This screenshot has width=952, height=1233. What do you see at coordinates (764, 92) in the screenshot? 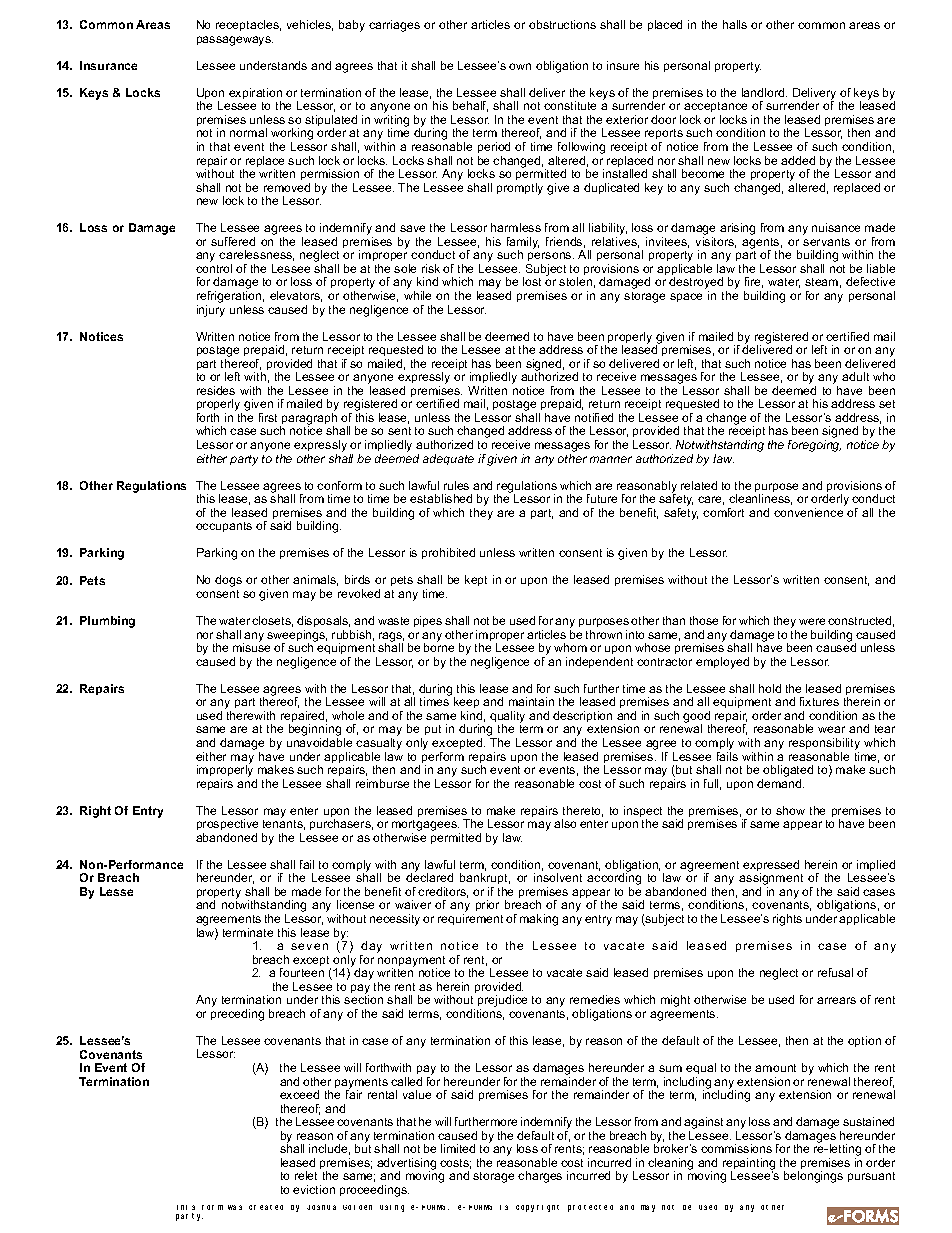
I see `landlord` at bounding box center [764, 92].
